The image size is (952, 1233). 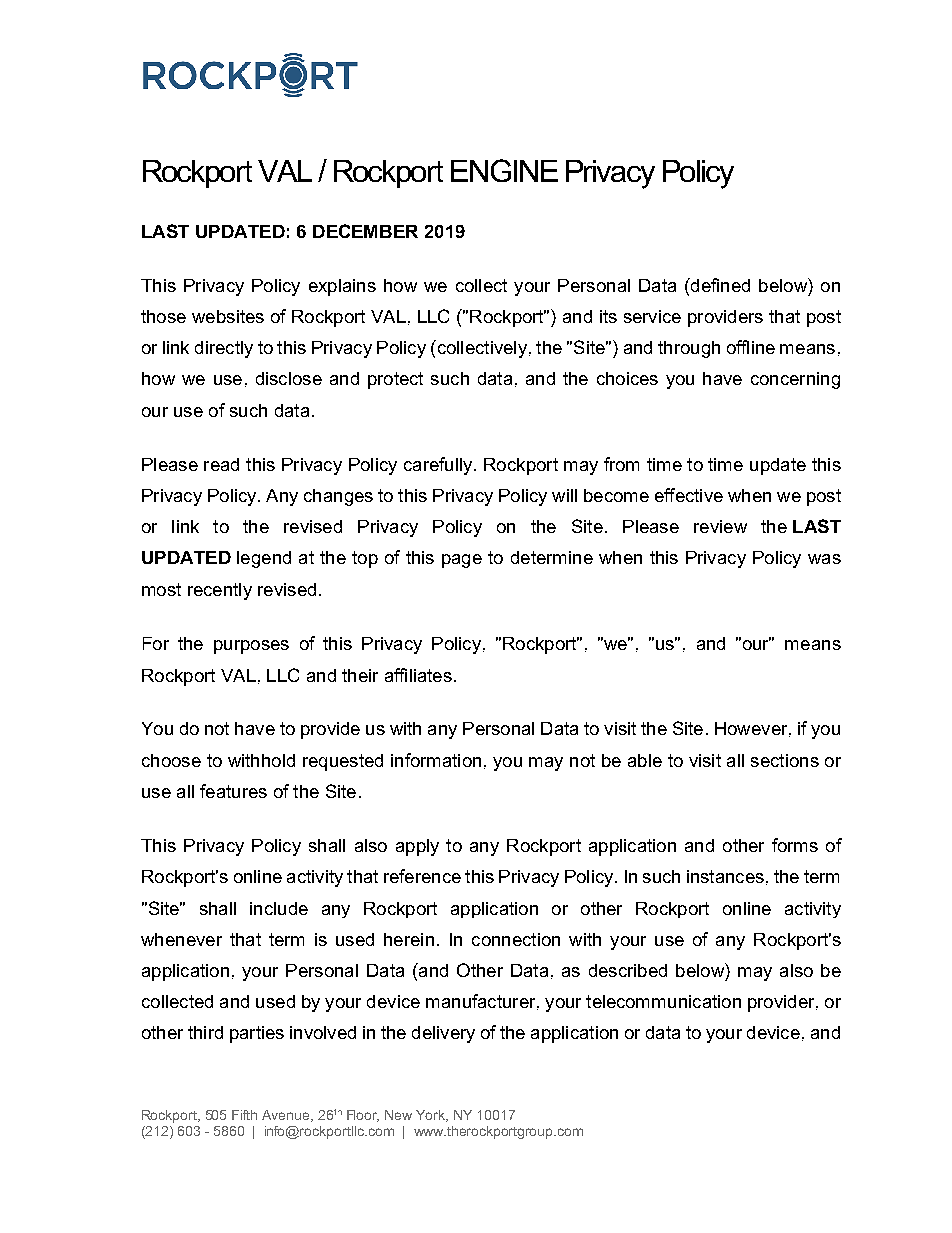 What do you see at coordinates (279, 908) in the image?
I see `include` at bounding box center [279, 908].
